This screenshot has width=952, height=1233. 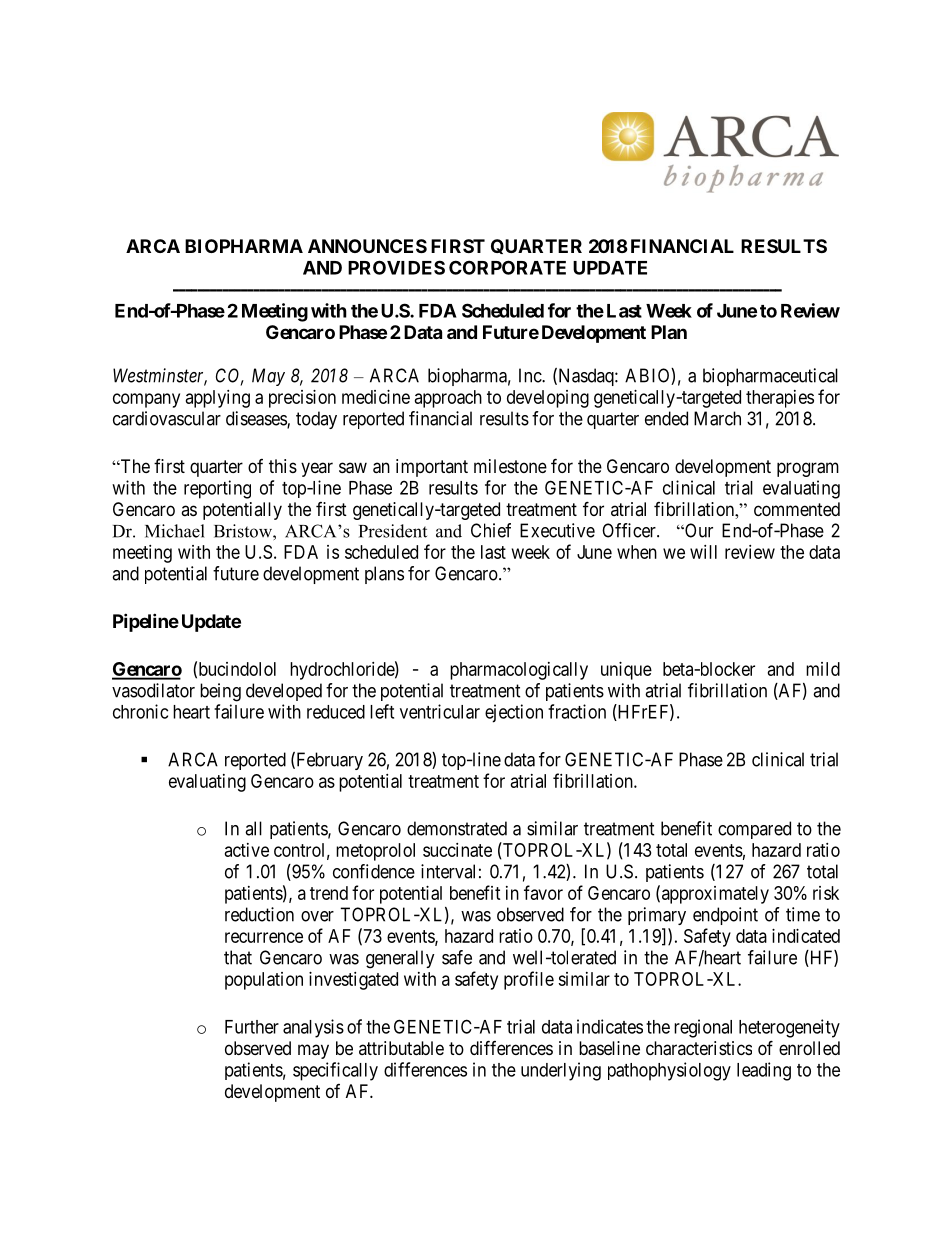 What do you see at coordinates (780, 399) in the screenshot?
I see `therapies` at bounding box center [780, 399].
